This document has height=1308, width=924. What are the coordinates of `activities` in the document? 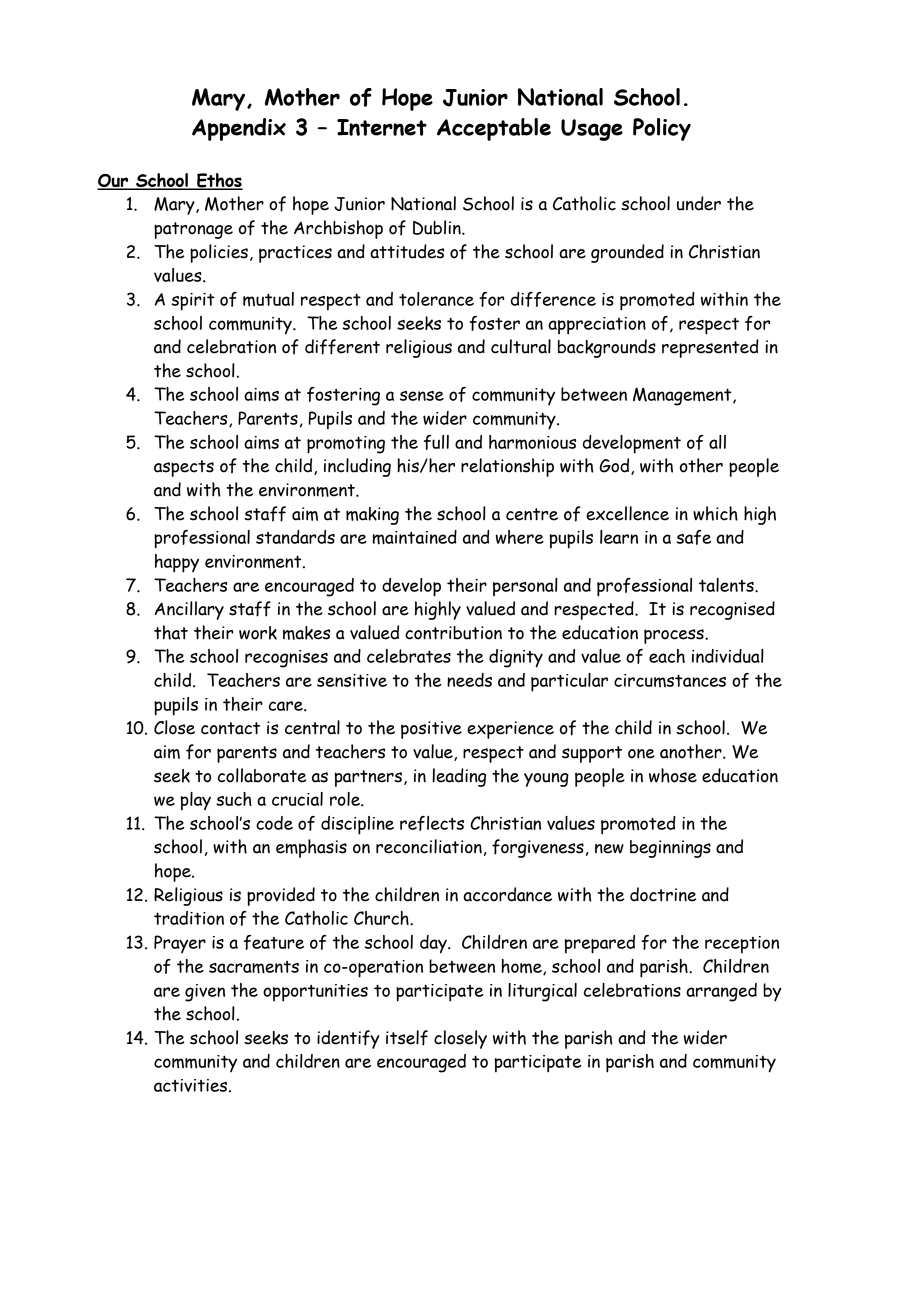 It's located at (192, 1085).
